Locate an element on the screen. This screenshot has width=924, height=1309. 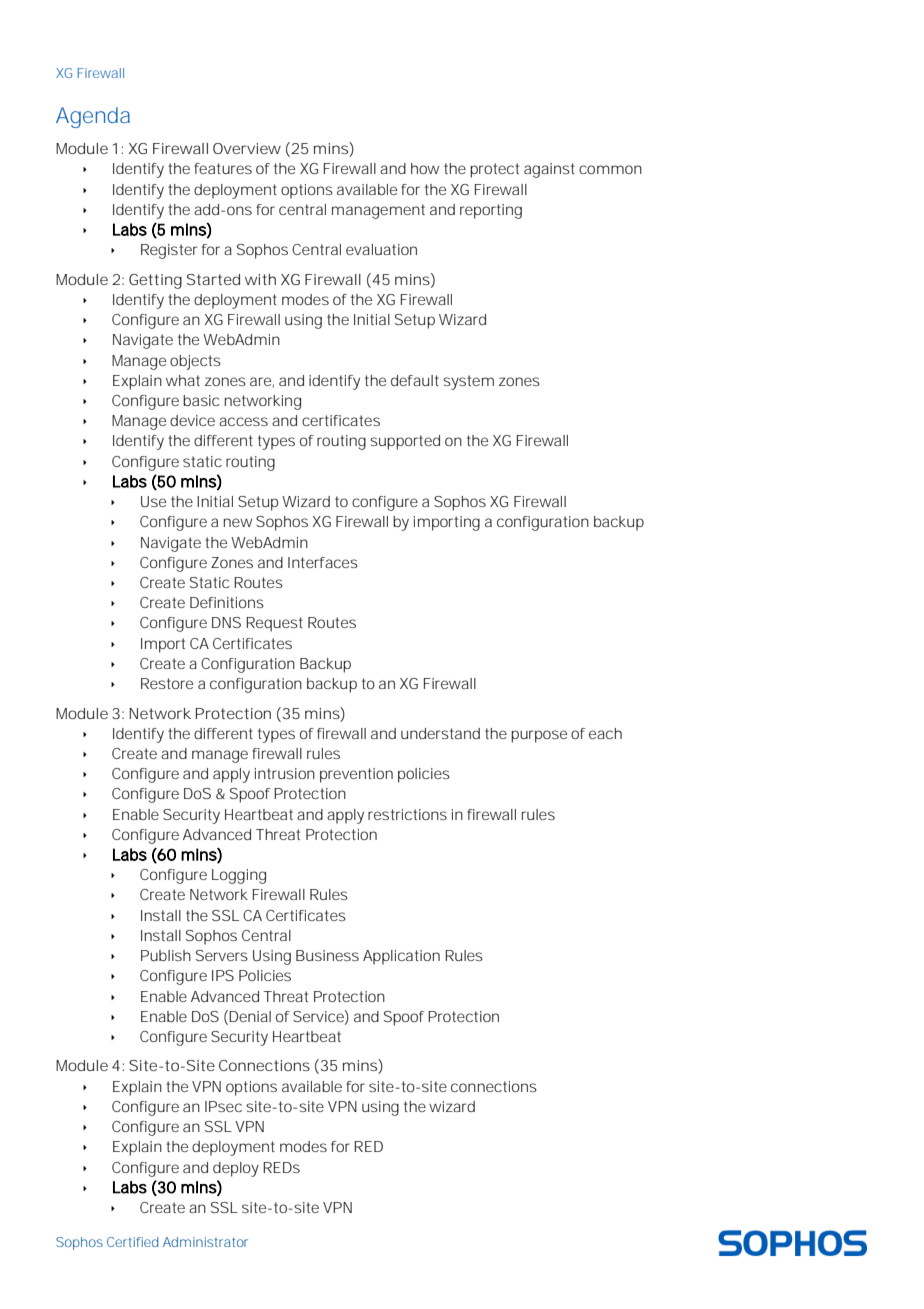
Certified is located at coordinates (132, 1242).
